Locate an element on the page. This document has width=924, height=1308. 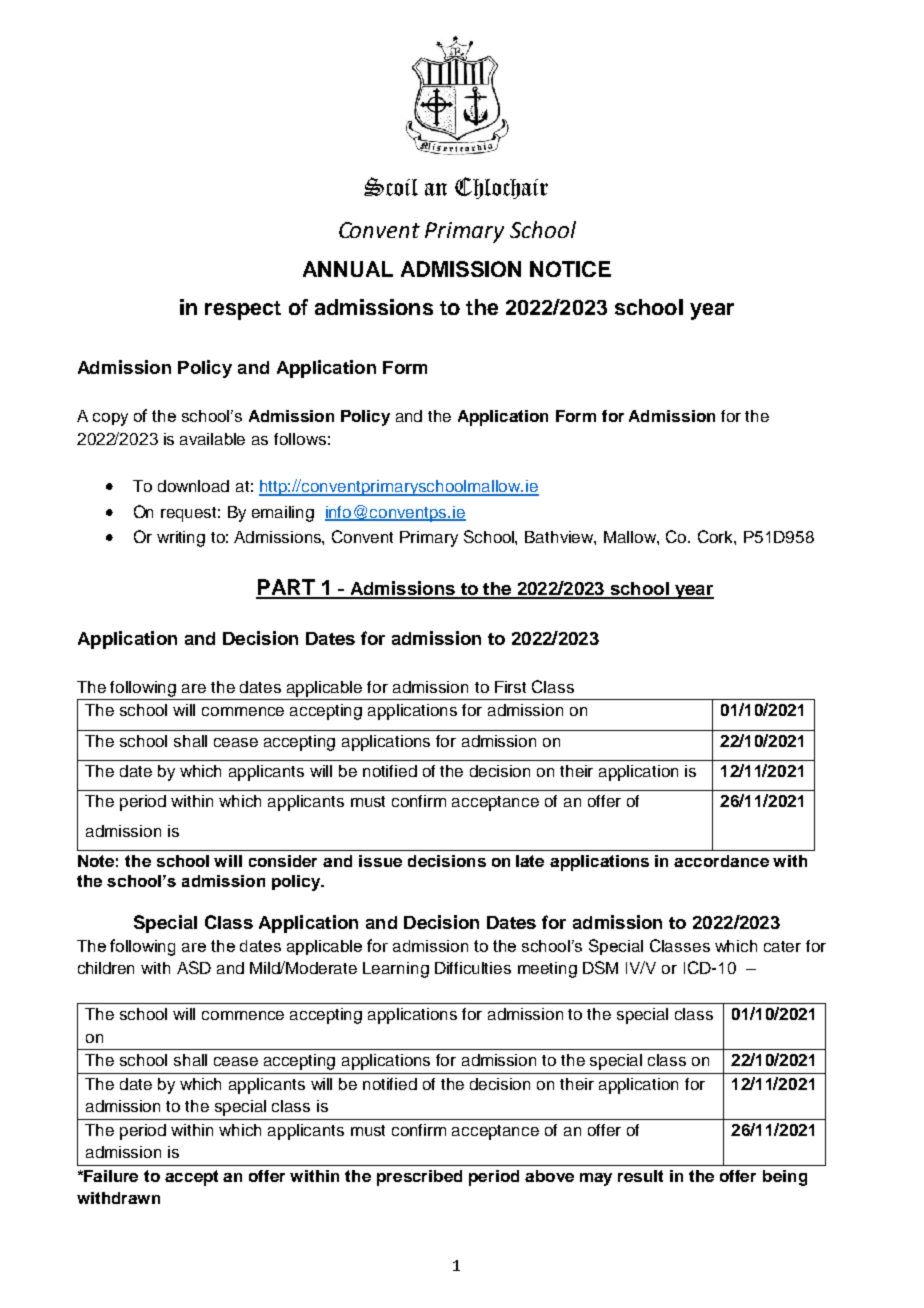
respect is located at coordinates (243, 310).
